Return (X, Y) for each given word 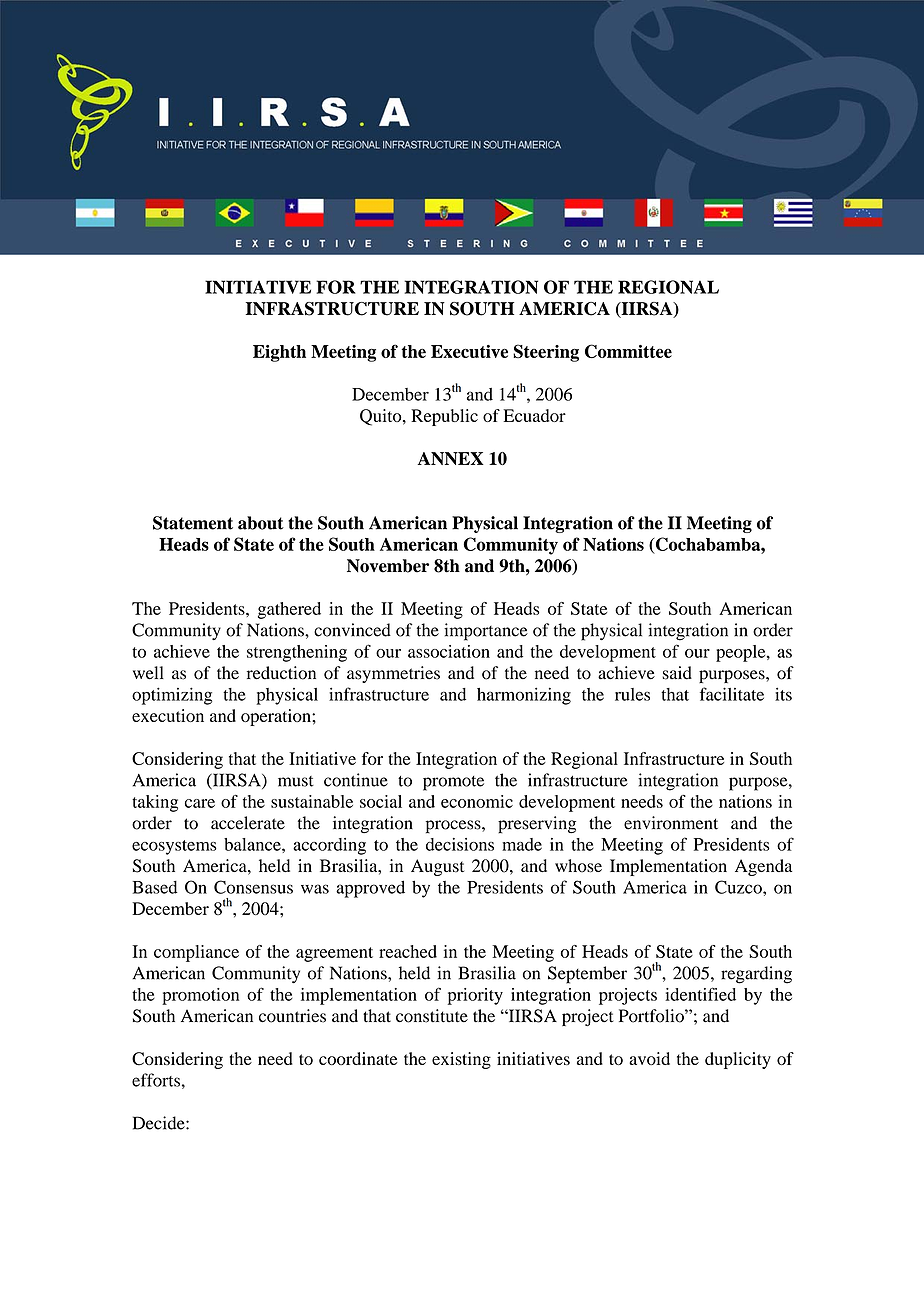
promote (453, 783)
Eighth (279, 353)
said (677, 673)
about (261, 523)
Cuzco (739, 887)
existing (461, 1060)
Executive (469, 351)
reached (408, 951)
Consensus (253, 887)
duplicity (738, 1060)
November (388, 566)
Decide (160, 1123)
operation (277, 717)
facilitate (732, 694)
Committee (628, 351)
